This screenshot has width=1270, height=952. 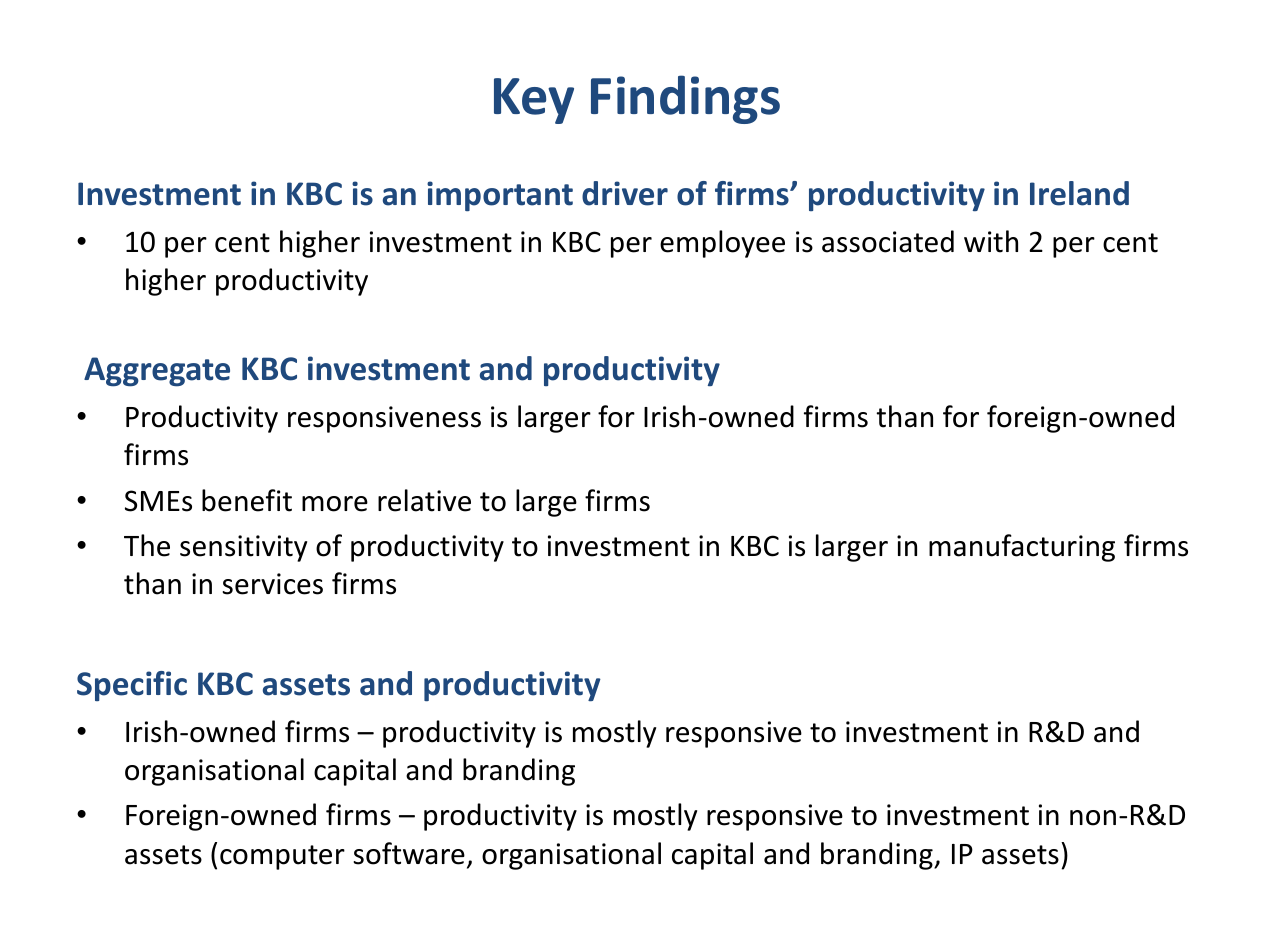 What do you see at coordinates (1022, 548) in the screenshot?
I see `manufacturing` at bounding box center [1022, 548].
